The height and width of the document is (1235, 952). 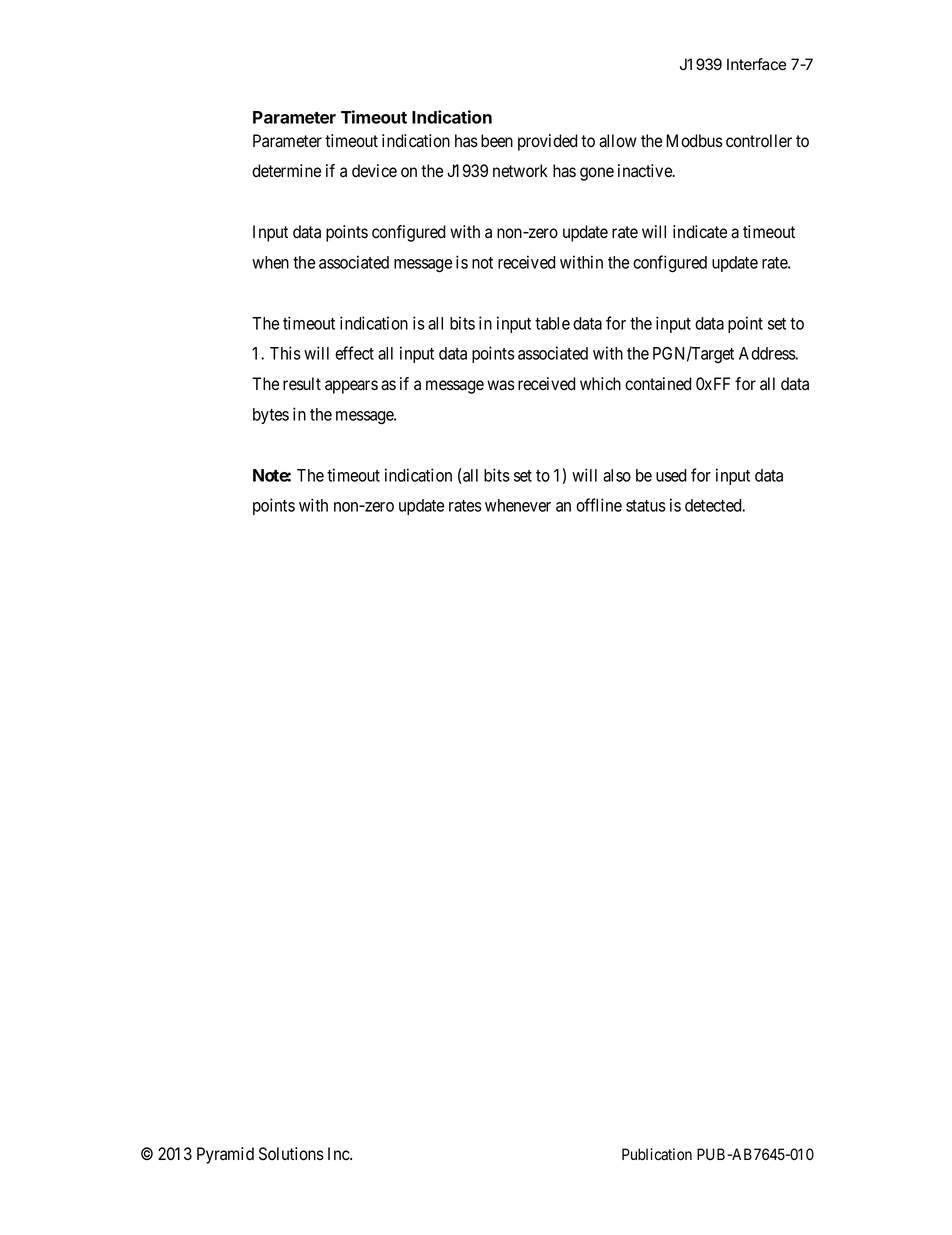 What do you see at coordinates (700, 232) in the document?
I see `indicate` at bounding box center [700, 232].
